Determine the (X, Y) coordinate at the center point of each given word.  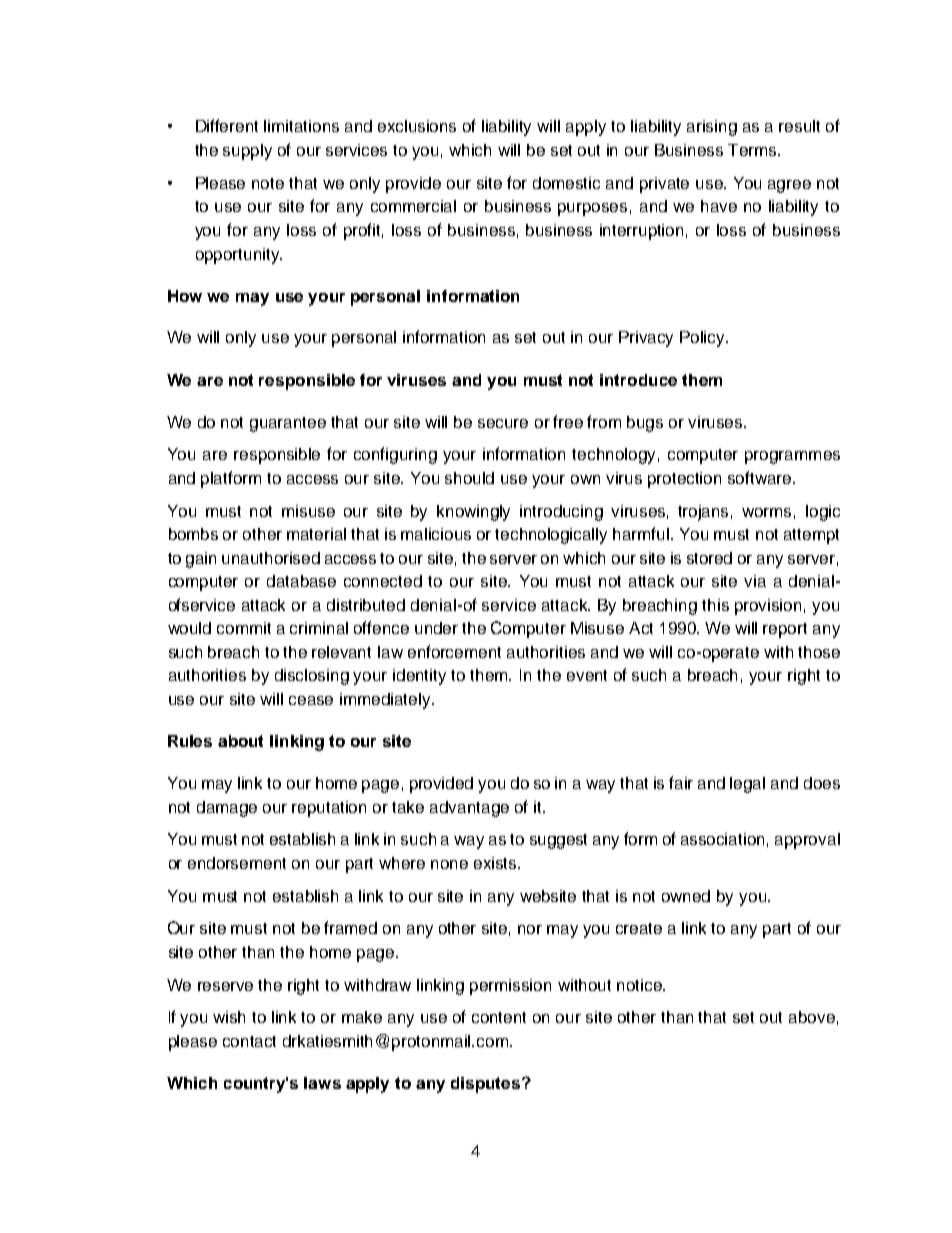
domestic (566, 183)
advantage (469, 809)
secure (503, 423)
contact (249, 1041)
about (240, 741)
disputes (487, 1085)
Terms (753, 150)
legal (747, 785)
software (761, 477)
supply (247, 152)
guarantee (288, 424)
